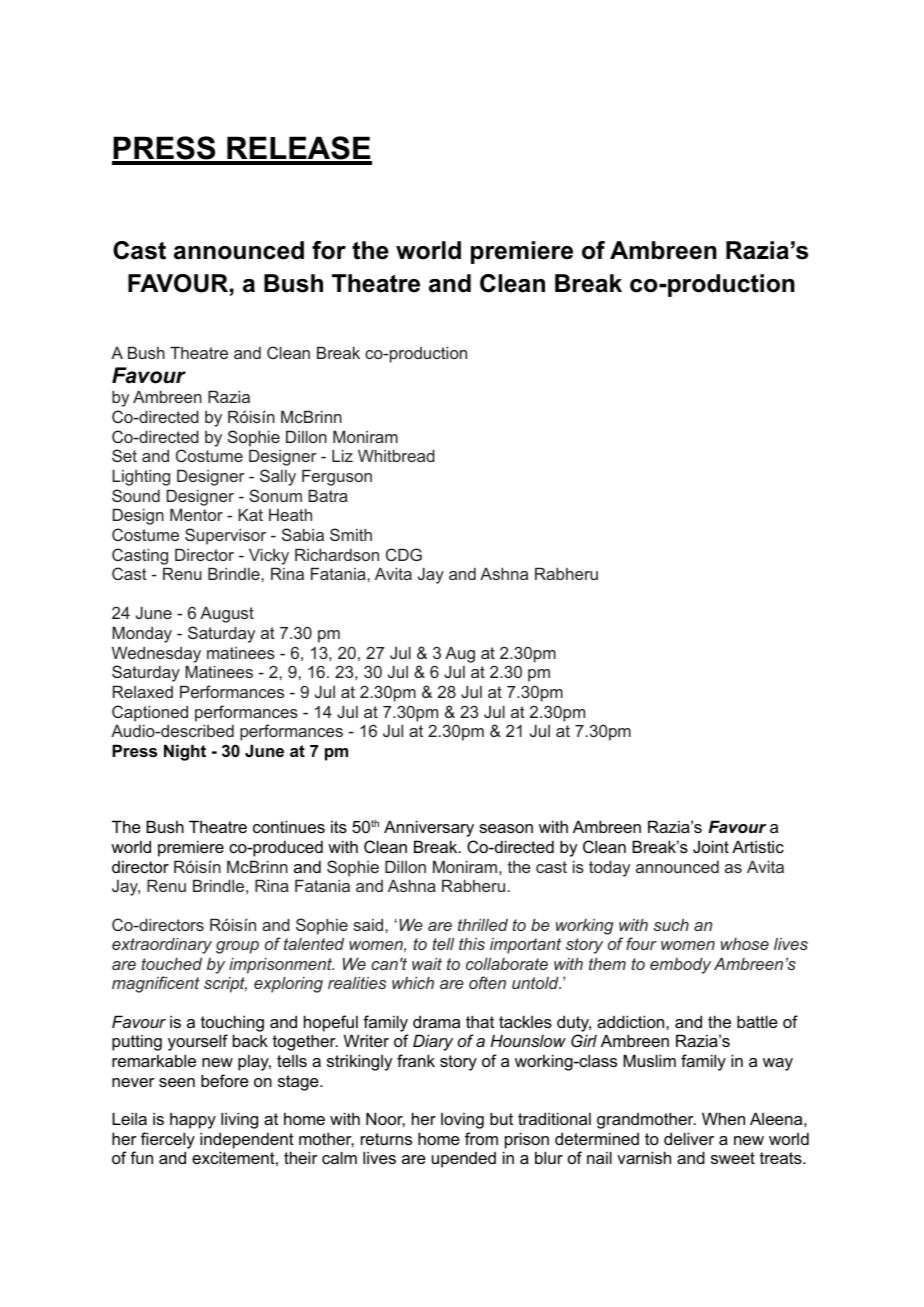 This page has height=1307, width=924. I want to click on Captioned, so click(150, 713).
